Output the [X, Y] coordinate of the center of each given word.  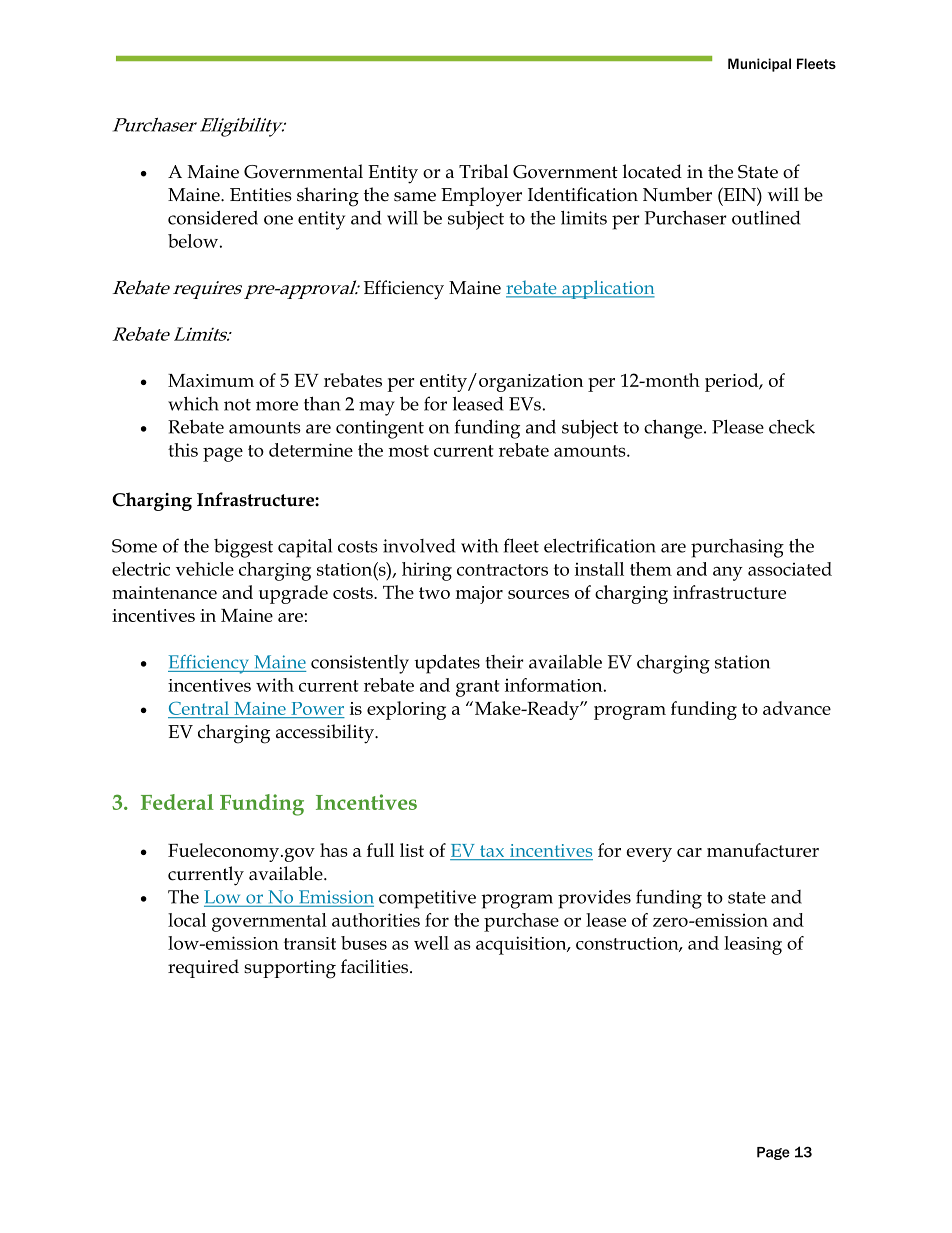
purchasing [737, 548]
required [203, 968]
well [431, 943]
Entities [261, 195]
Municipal [759, 65]
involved [419, 546]
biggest [243, 548]
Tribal [483, 171]
